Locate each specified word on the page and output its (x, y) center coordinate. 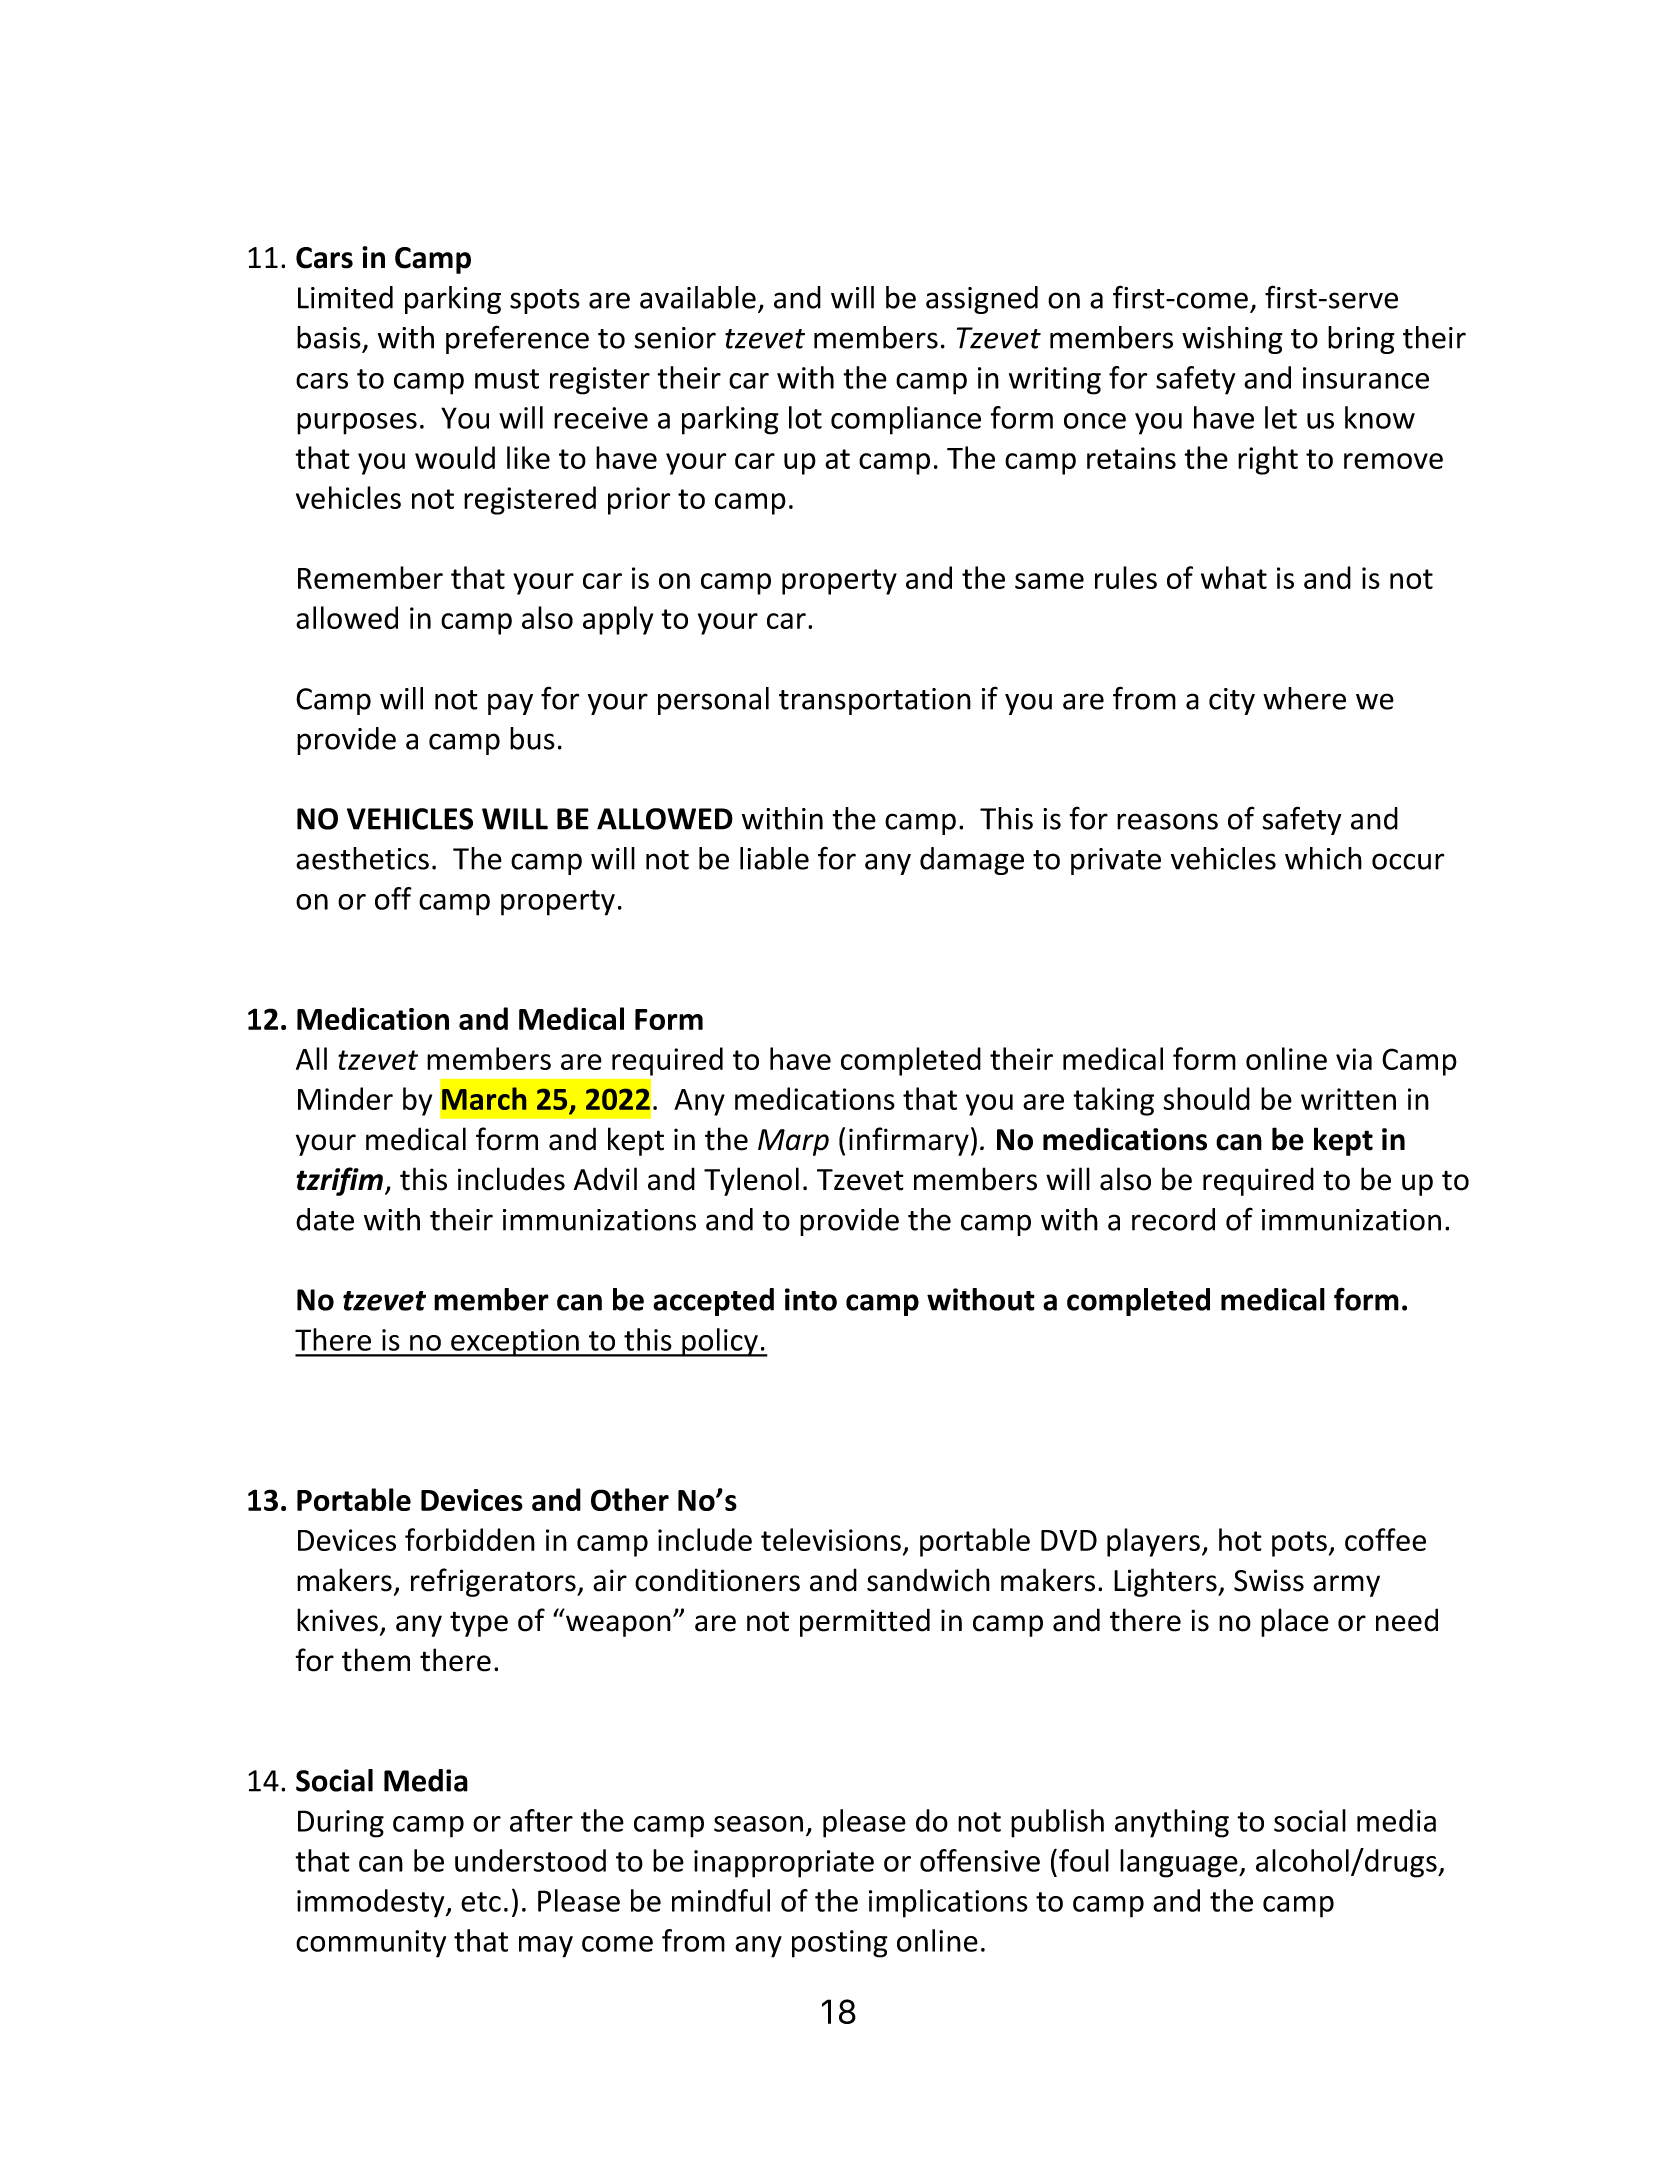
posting (840, 1944)
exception (515, 1343)
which (1323, 858)
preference (517, 339)
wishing (1232, 340)
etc (481, 1902)
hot (1240, 1539)
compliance (906, 420)
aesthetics (362, 858)
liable (774, 858)
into (811, 1299)
